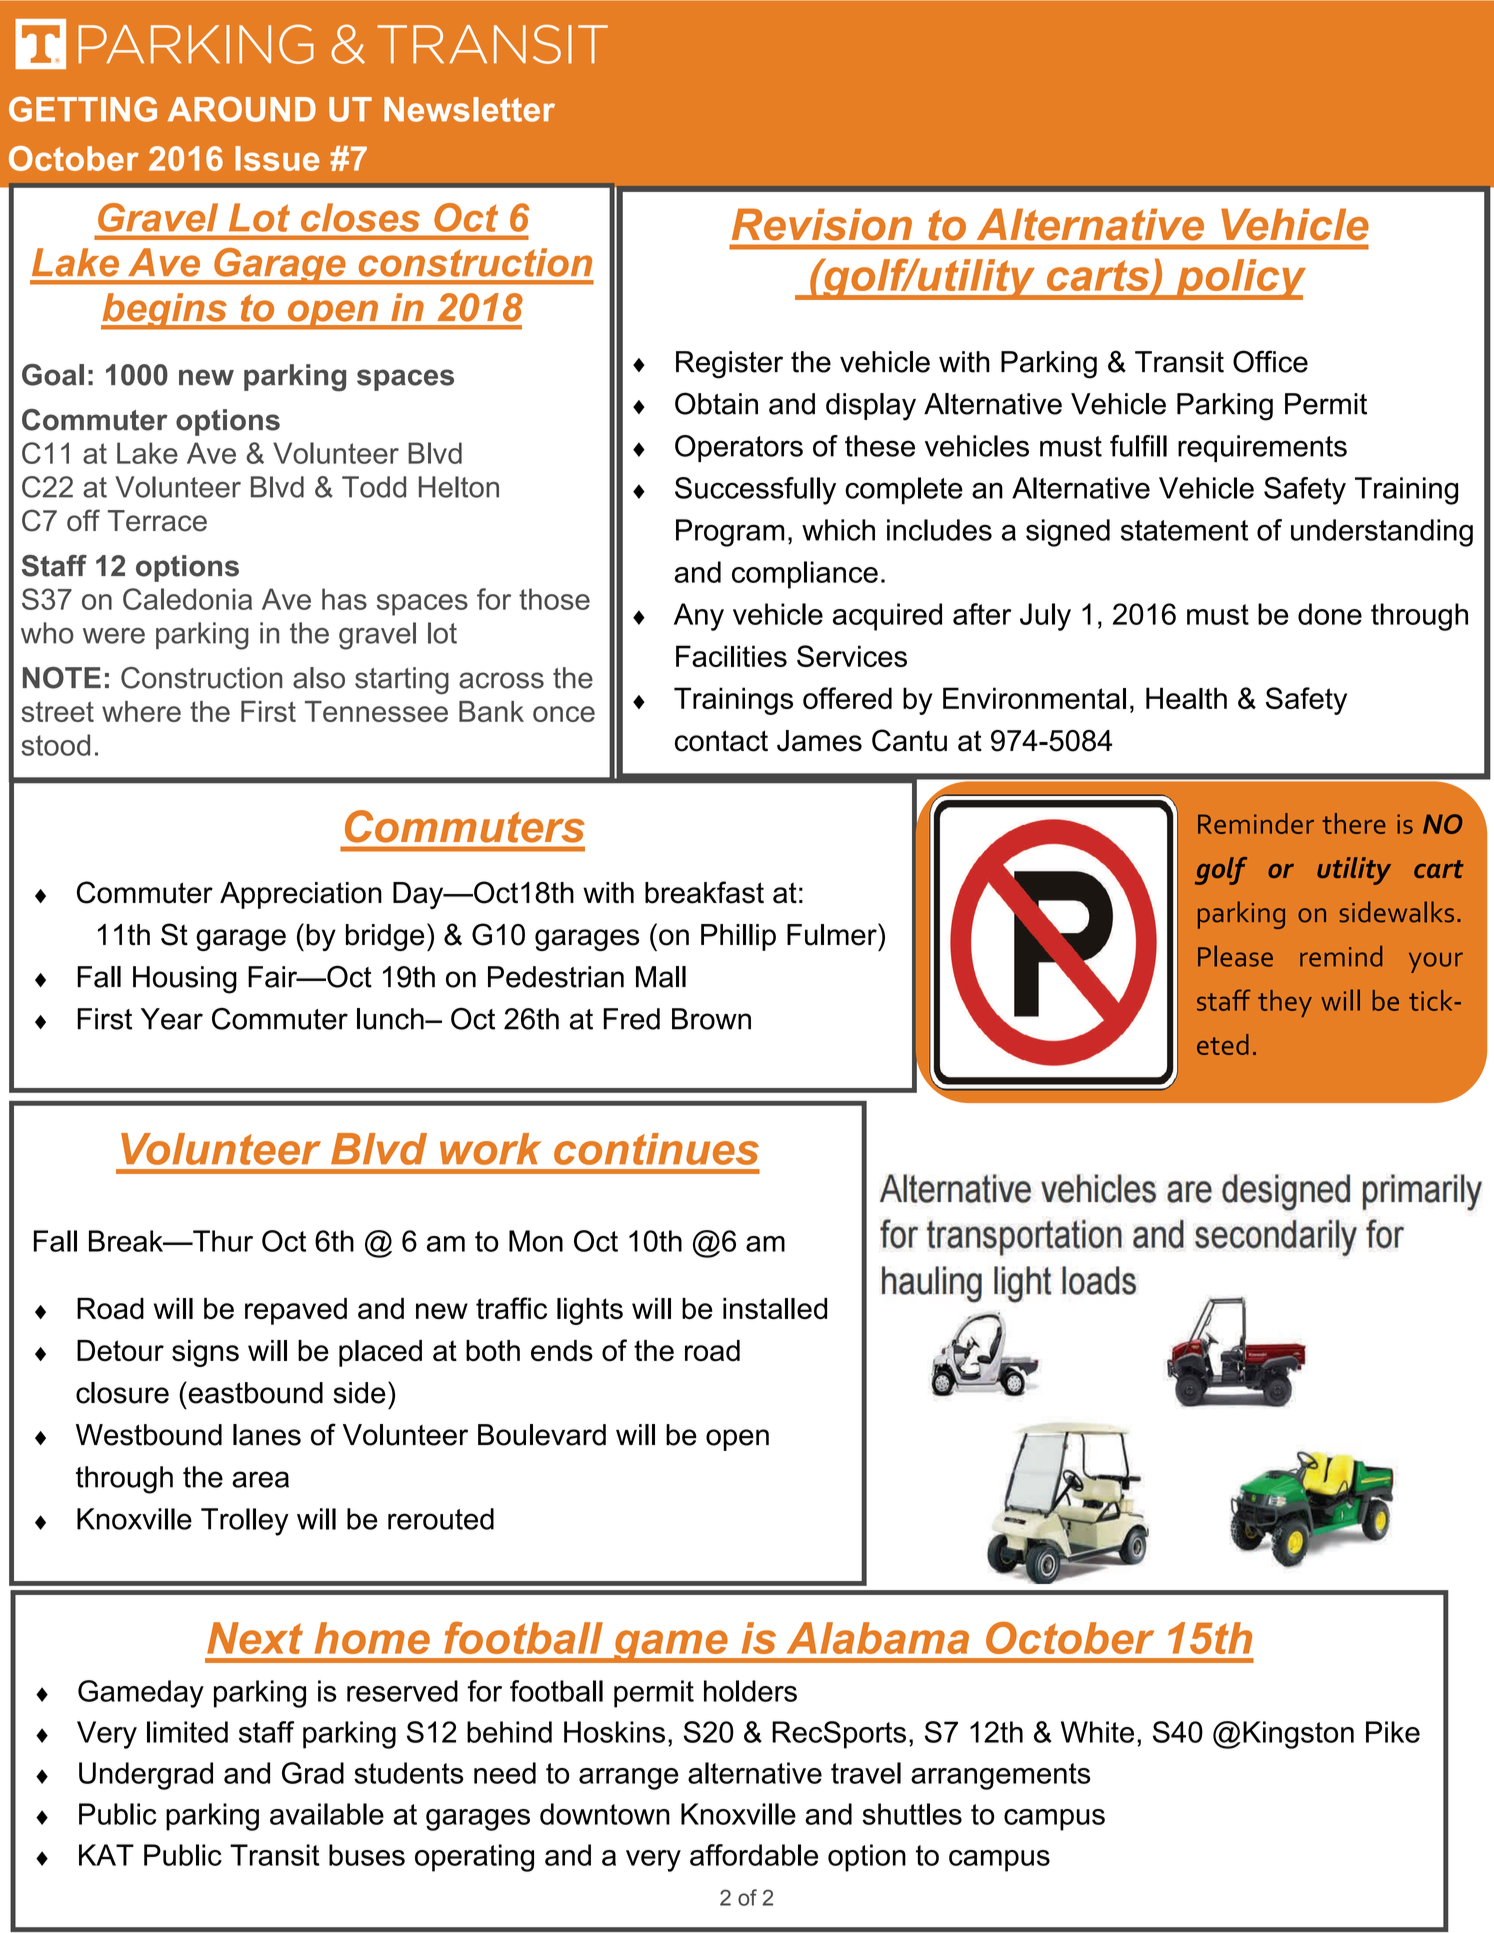 The image size is (1494, 1933). I want to click on Issue, so click(277, 158).
